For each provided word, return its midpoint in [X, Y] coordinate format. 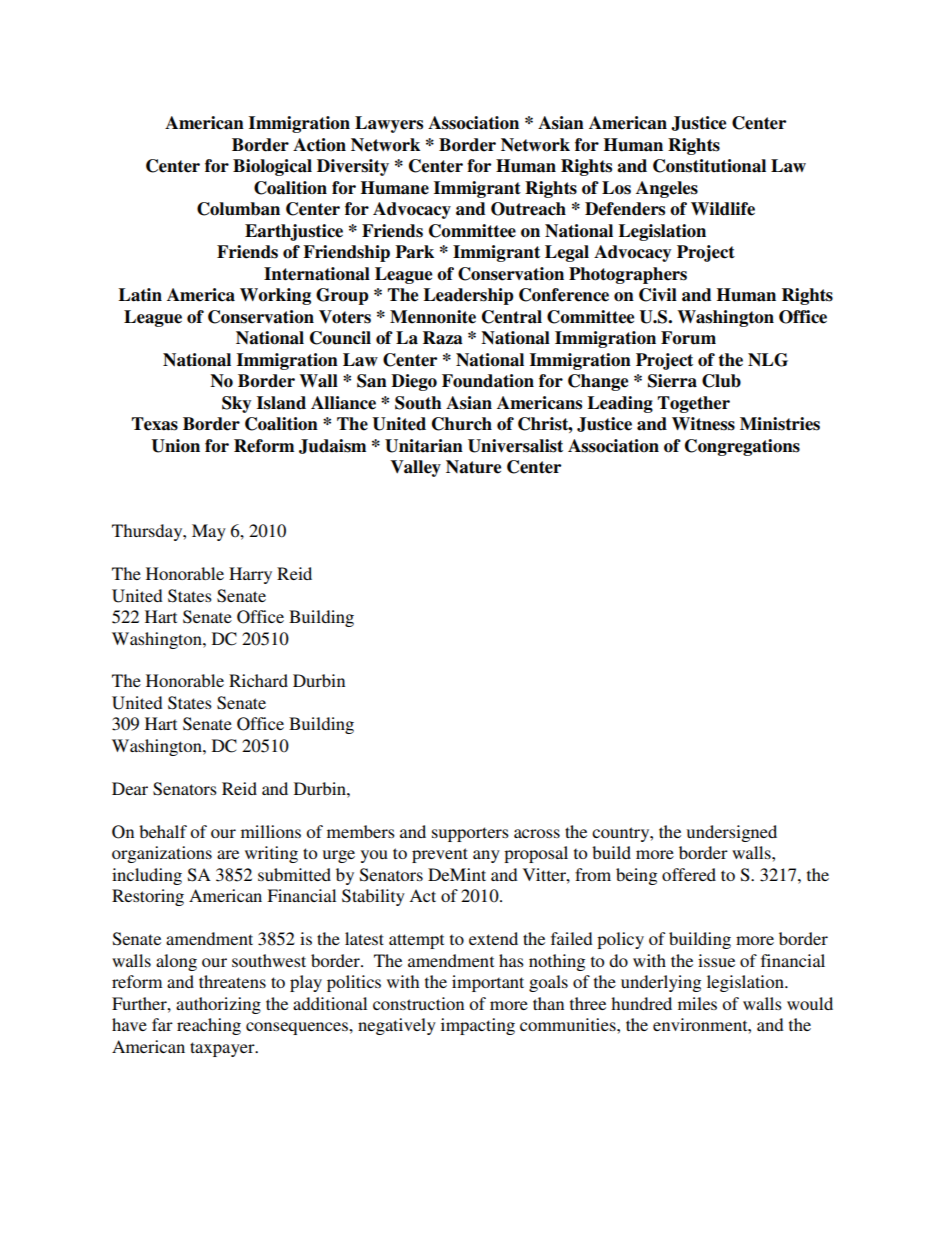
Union [175, 446]
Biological [272, 167]
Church [462, 424]
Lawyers [389, 124]
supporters [470, 834]
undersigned [732, 833]
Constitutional [709, 166]
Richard [258, 680]
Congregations [742, 447]
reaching [209, 1026]
